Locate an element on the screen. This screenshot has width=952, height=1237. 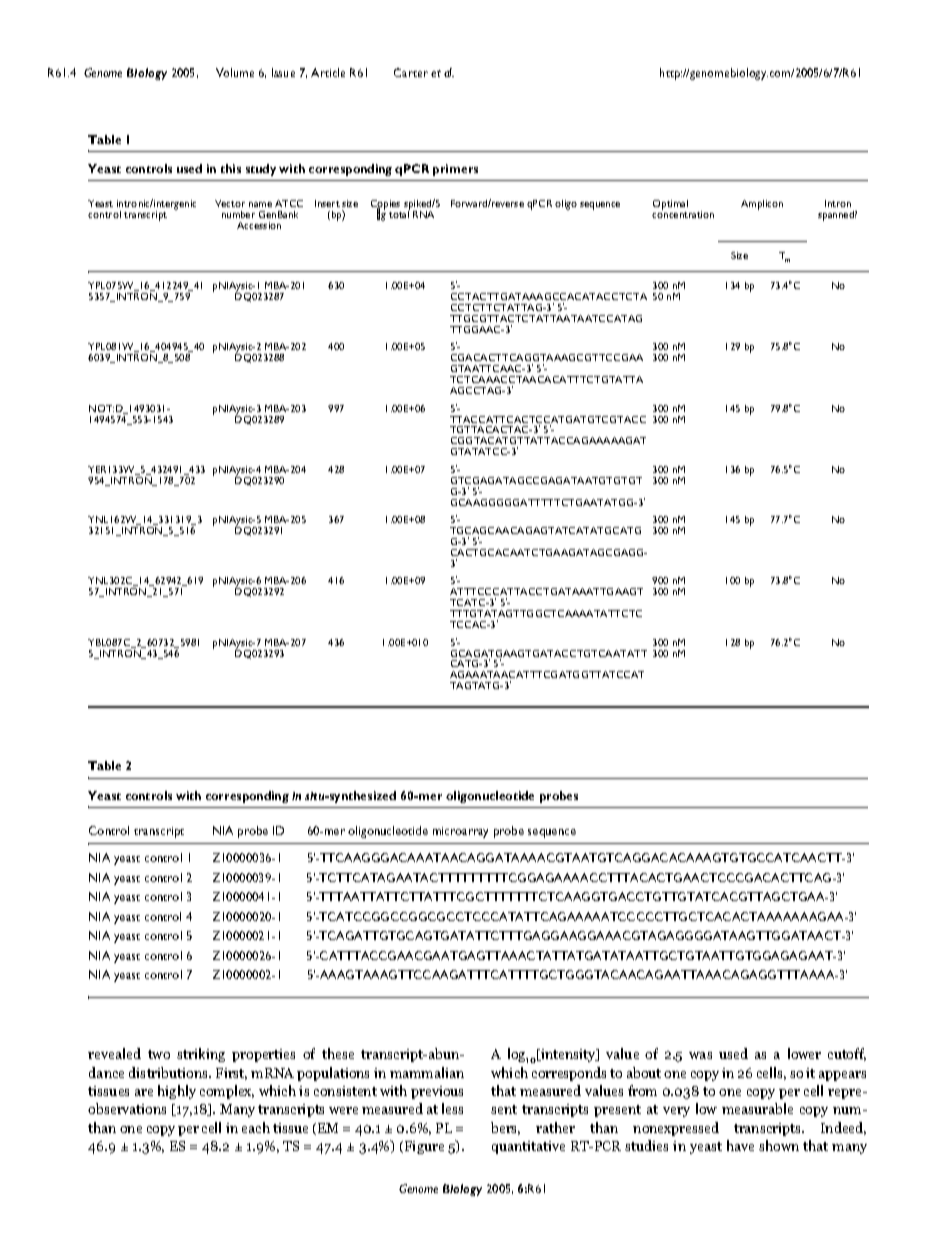
Volume is located at coordinates (235, 72).
